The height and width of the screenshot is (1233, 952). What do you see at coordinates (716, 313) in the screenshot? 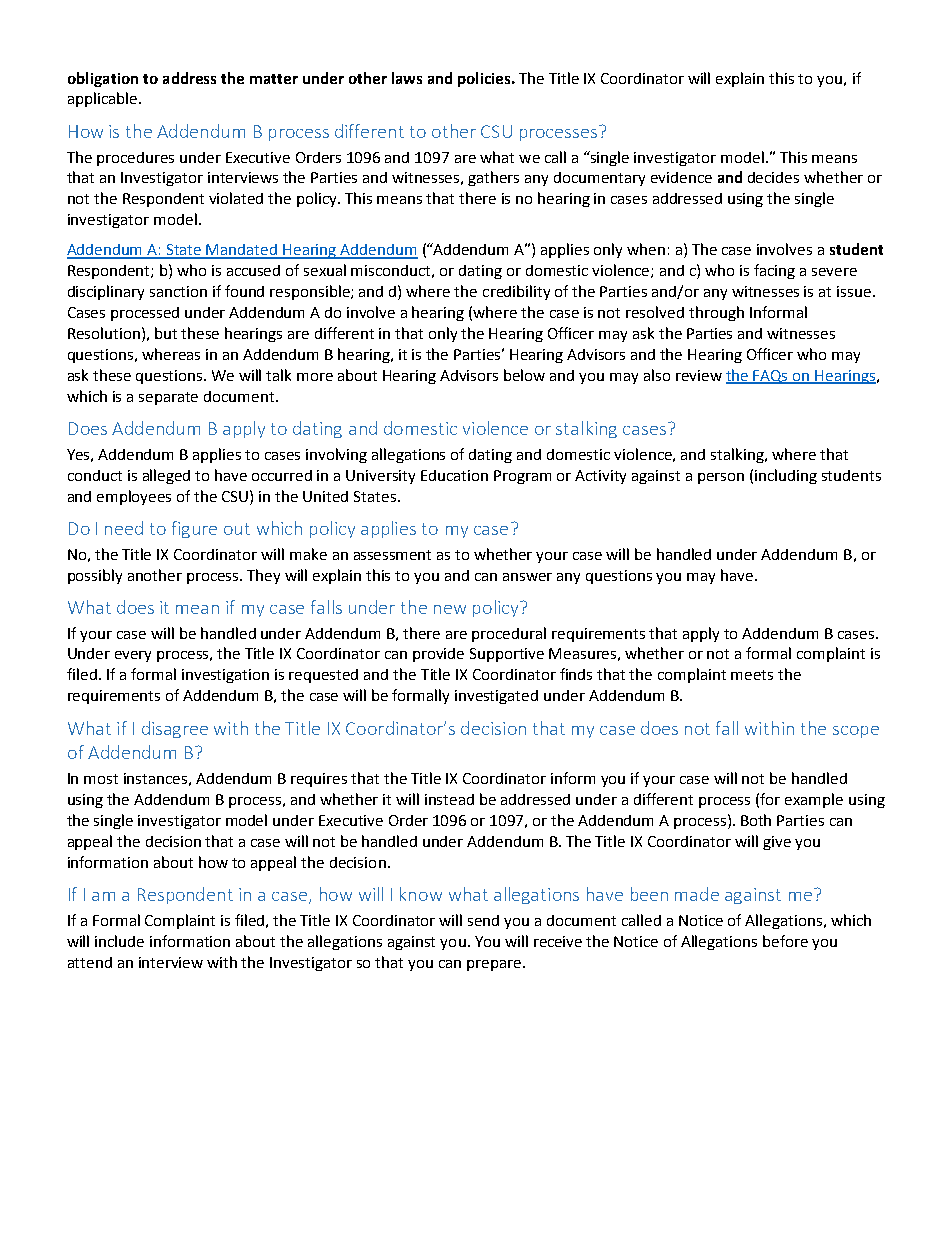
I see `through` at bounding box center [716, 313].
